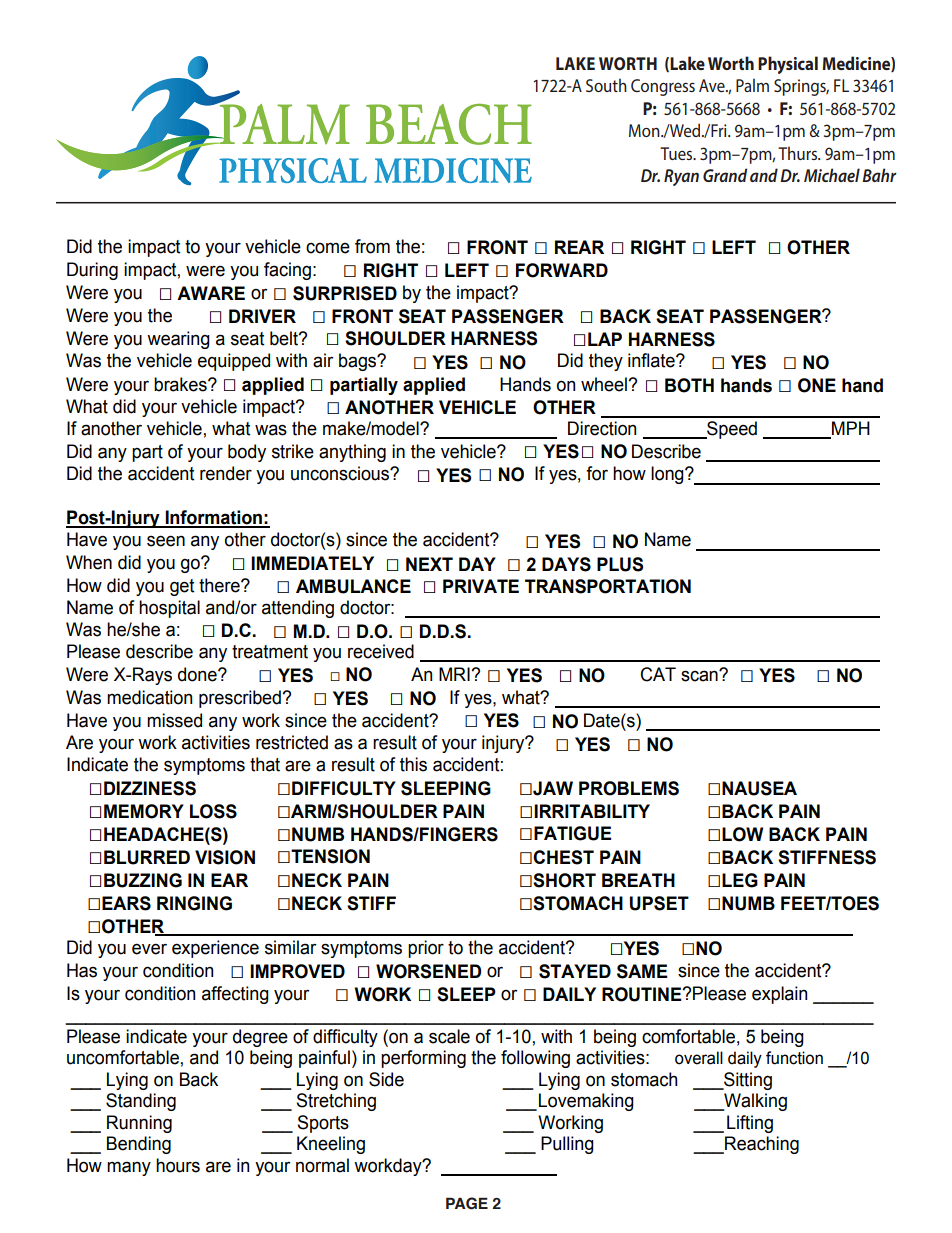 Image resolution: width=952 pixels, height=1233 pixels. Describe the element at coordinates (169, 609) in the screenshot. I see `hospital` at that location.
